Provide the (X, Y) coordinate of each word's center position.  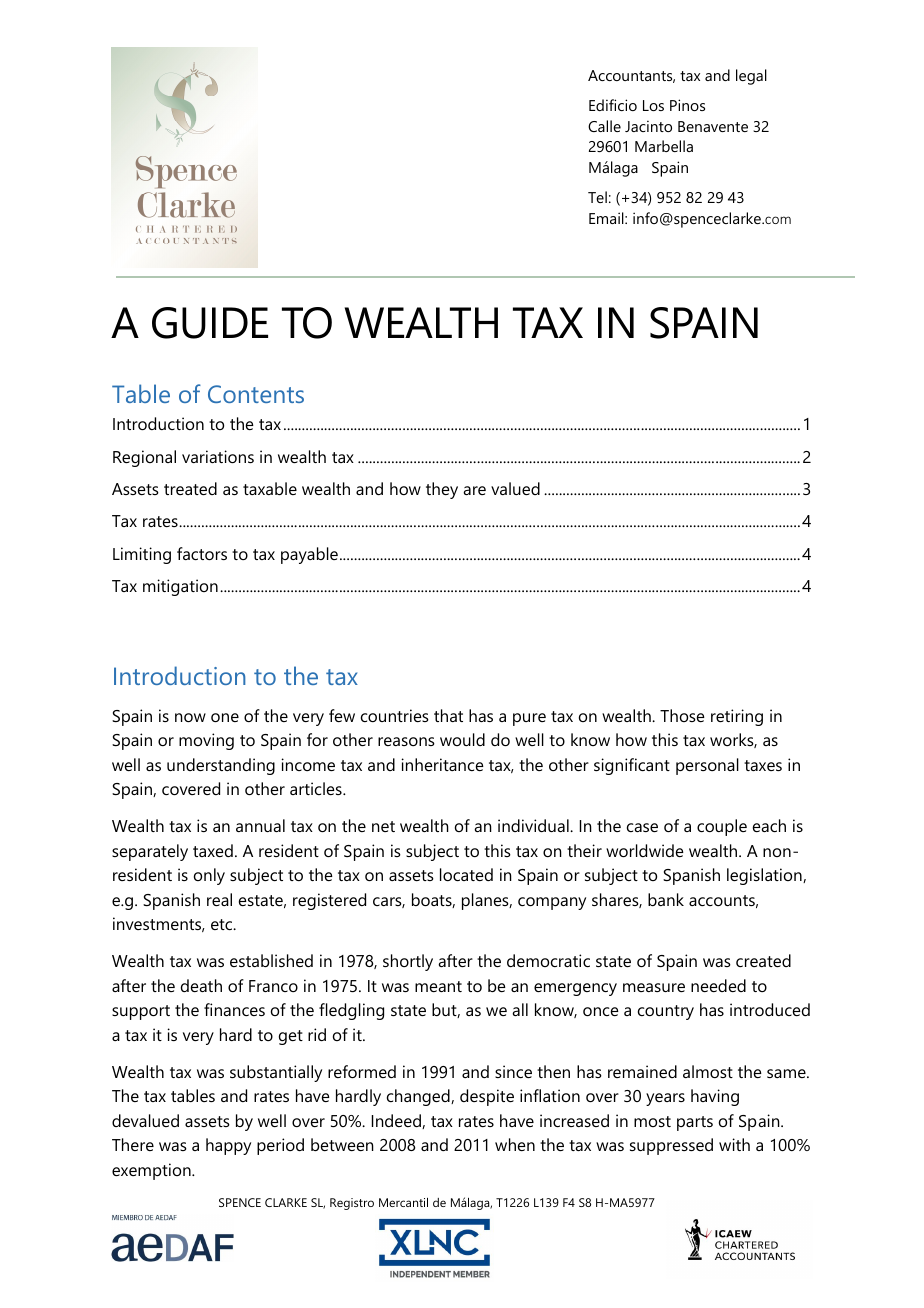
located (466, 874)
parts (695, 1123)
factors (202, 553)
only (209, 876)
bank (666, 899)
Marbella (664, 146)
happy (228, 1146)
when (515, 1144)
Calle (604, 126)
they (442, 490)
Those (682, 715)
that (448, 715)
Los (653, 105)
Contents (256, 394)
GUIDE (210, 323)
